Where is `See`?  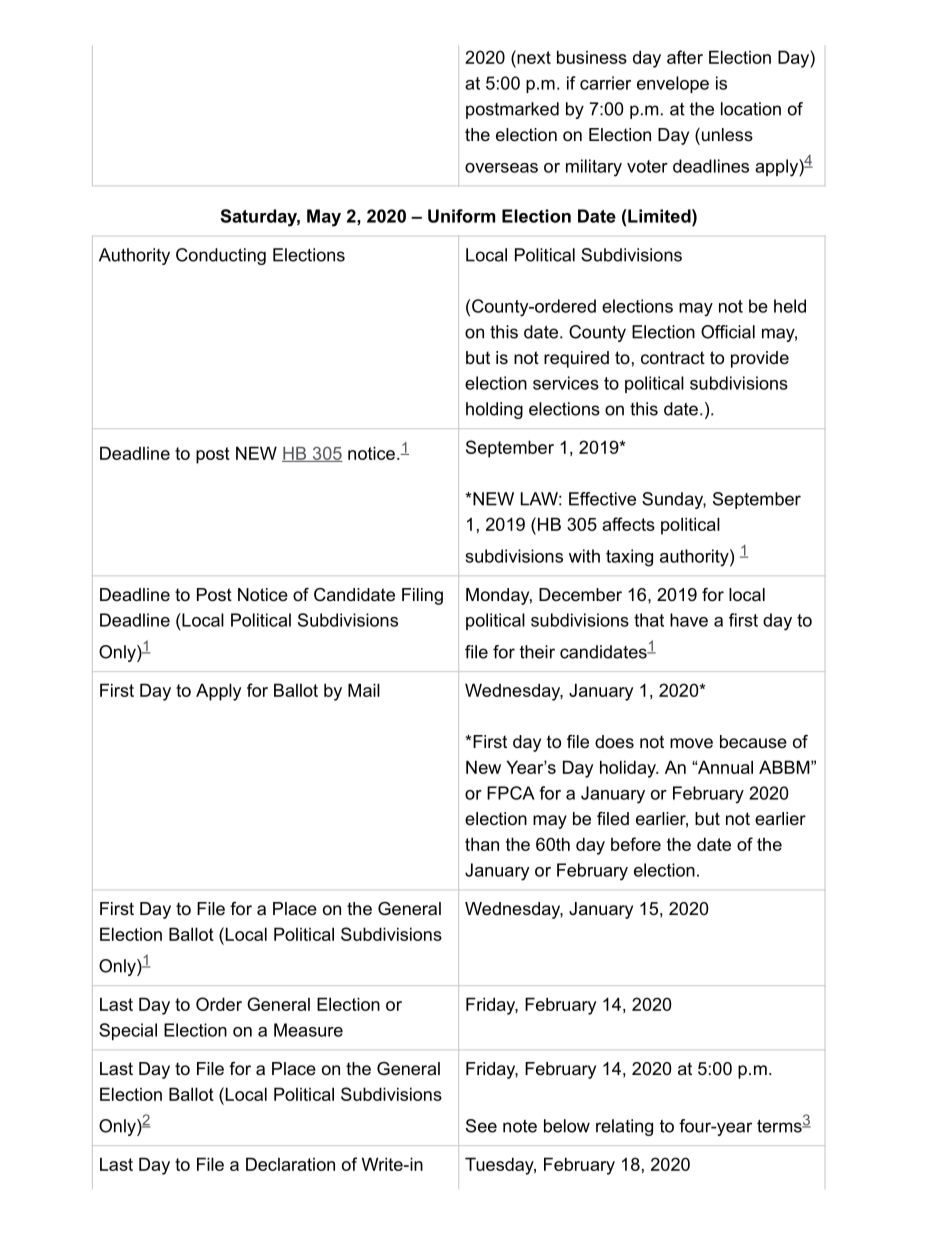 See is located at coordinates (481, 1126).
